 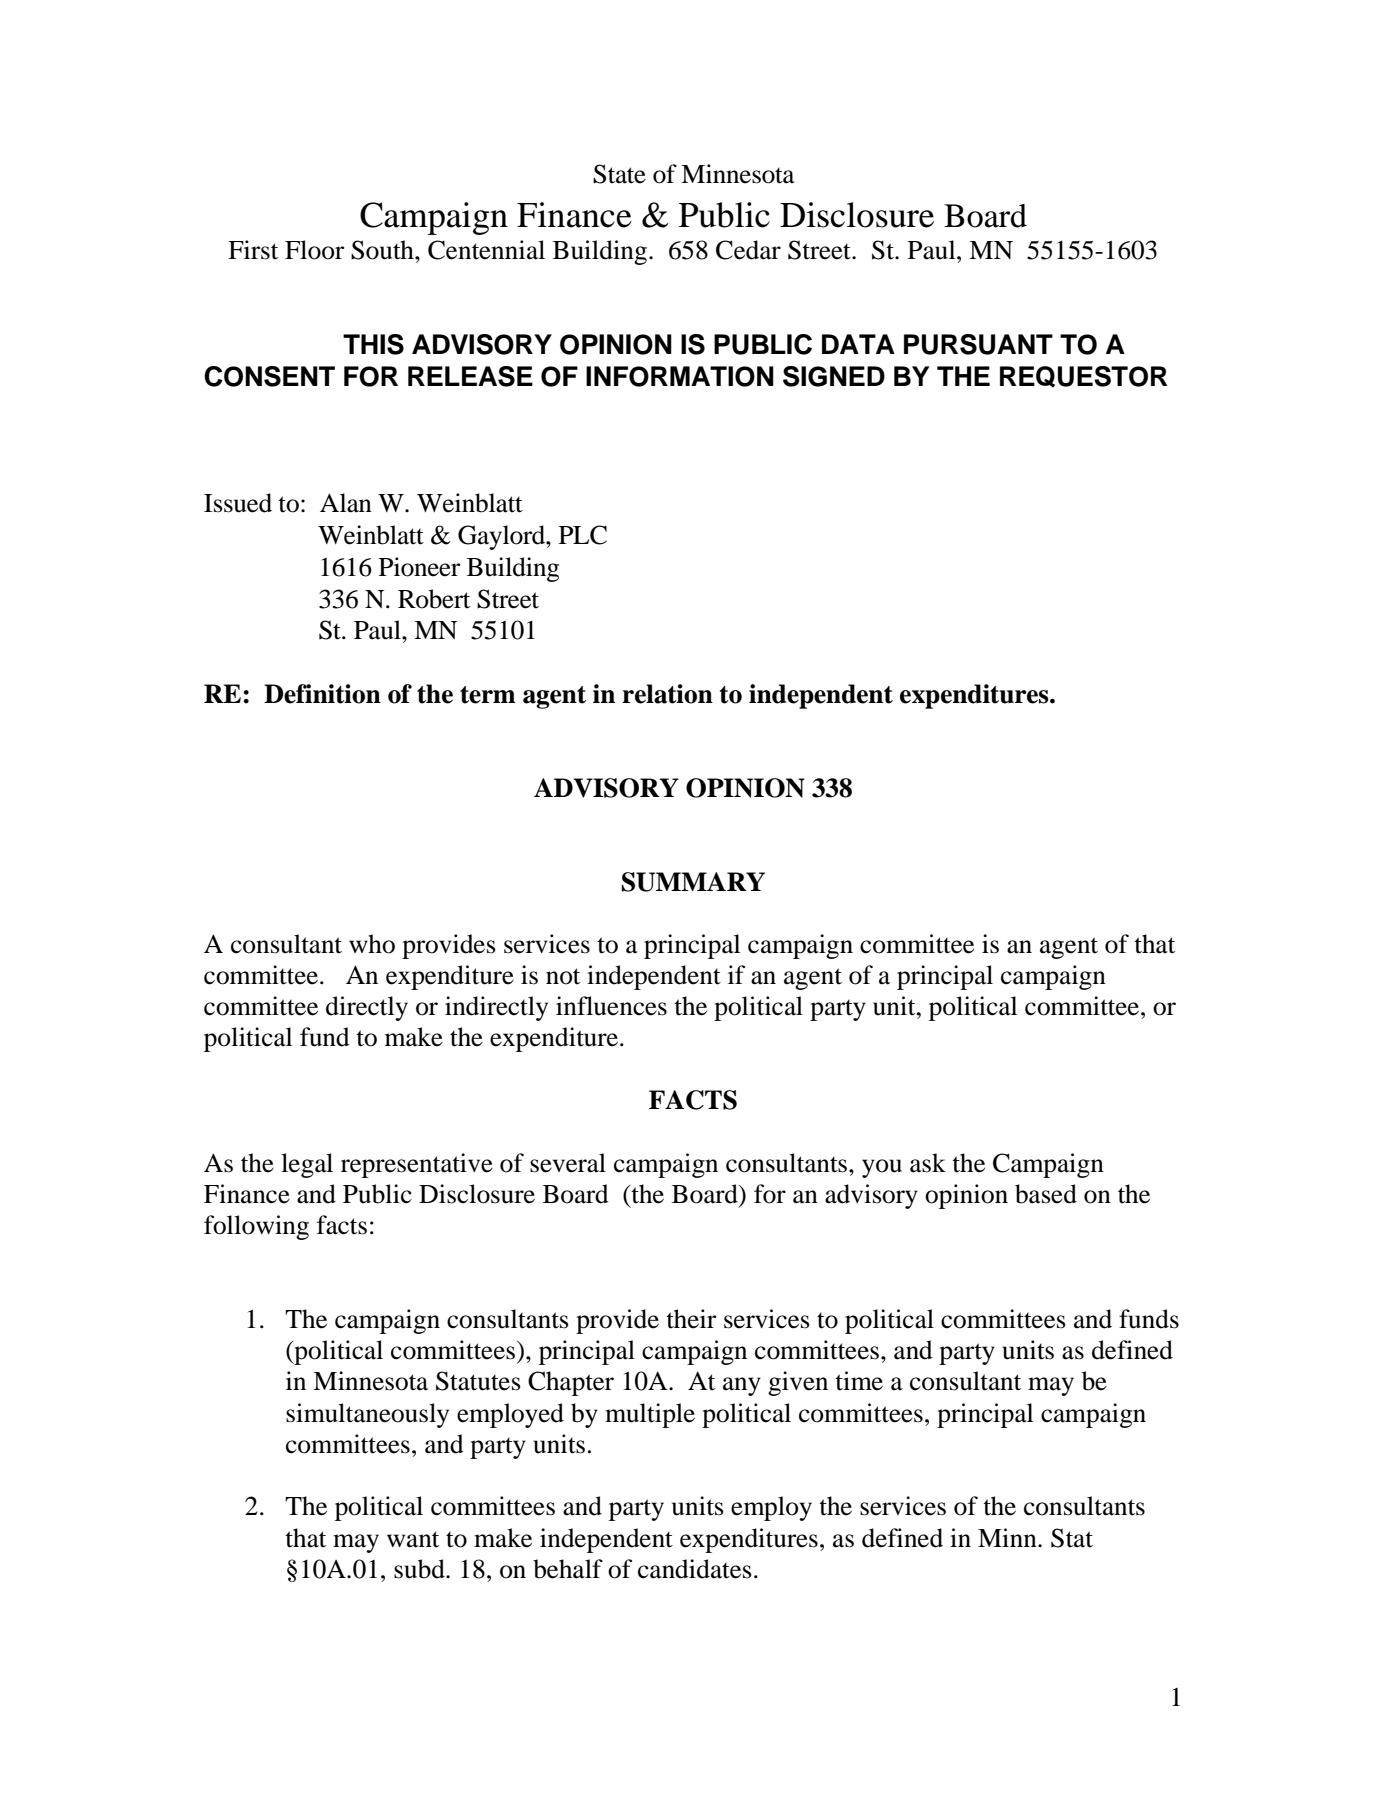 I want to click on SUMMARY, so click(x=693, y=882).
